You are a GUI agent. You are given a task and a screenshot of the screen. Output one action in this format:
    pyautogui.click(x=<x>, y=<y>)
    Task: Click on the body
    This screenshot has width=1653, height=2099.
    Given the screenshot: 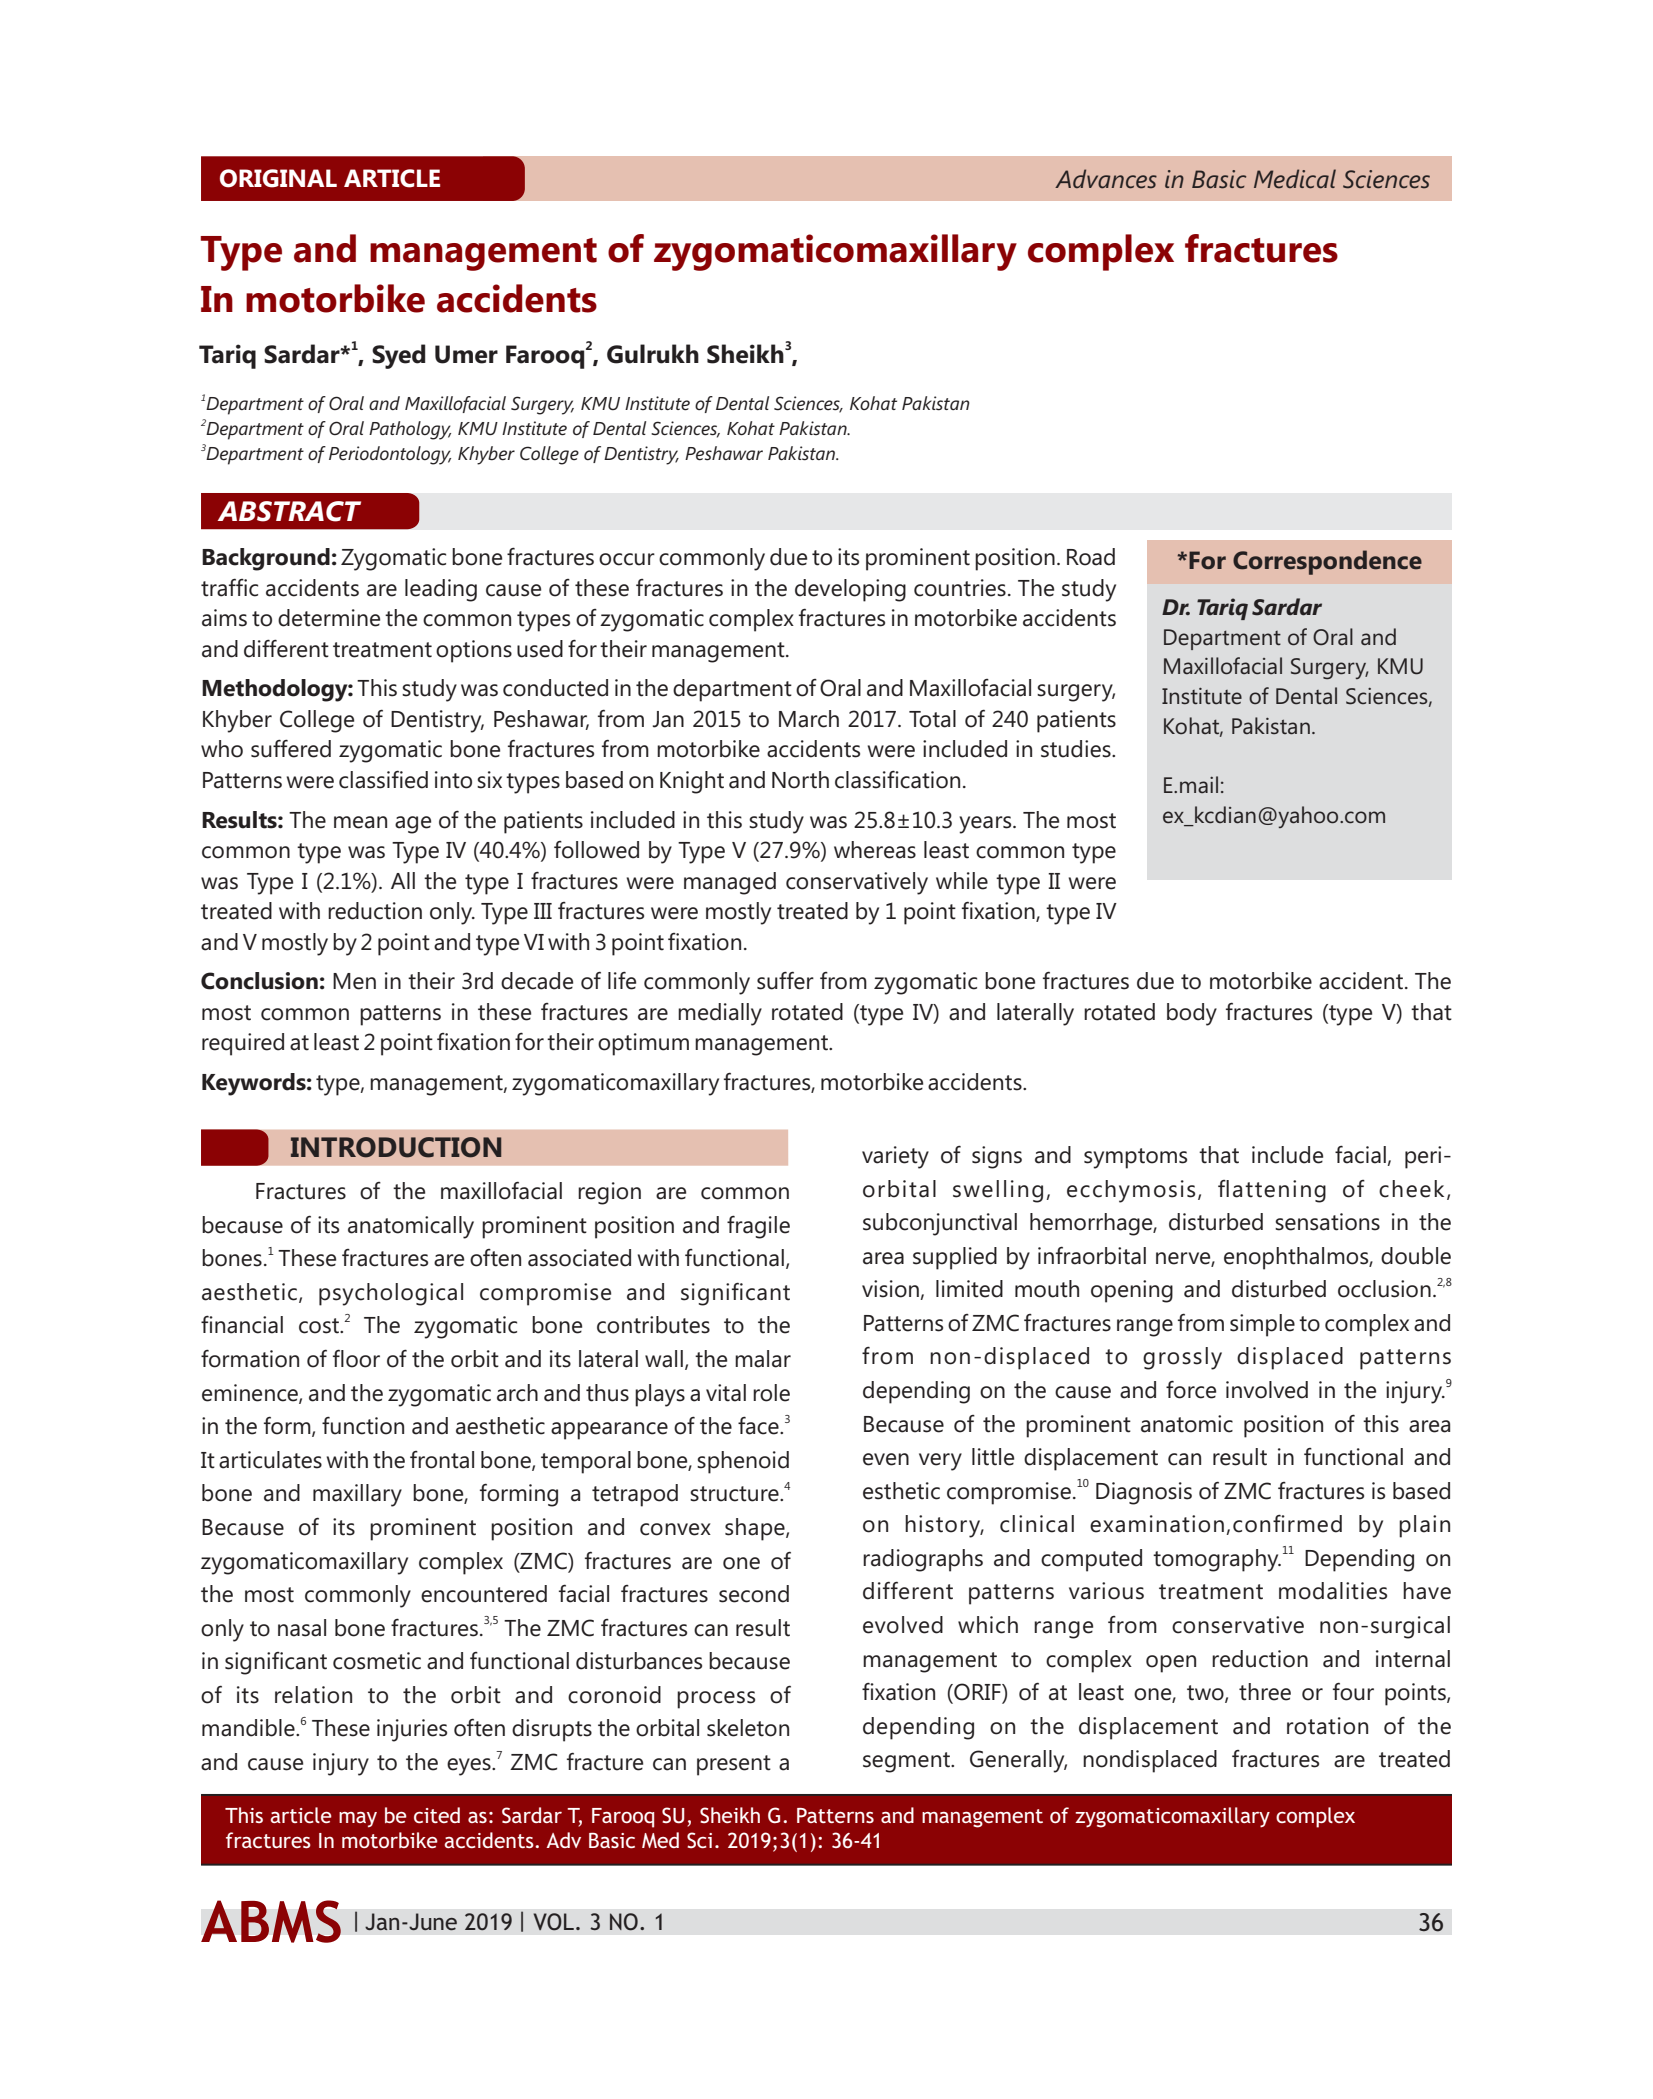 What is the action you would take?
    pyautogui.click(x=1192, y=1014)
